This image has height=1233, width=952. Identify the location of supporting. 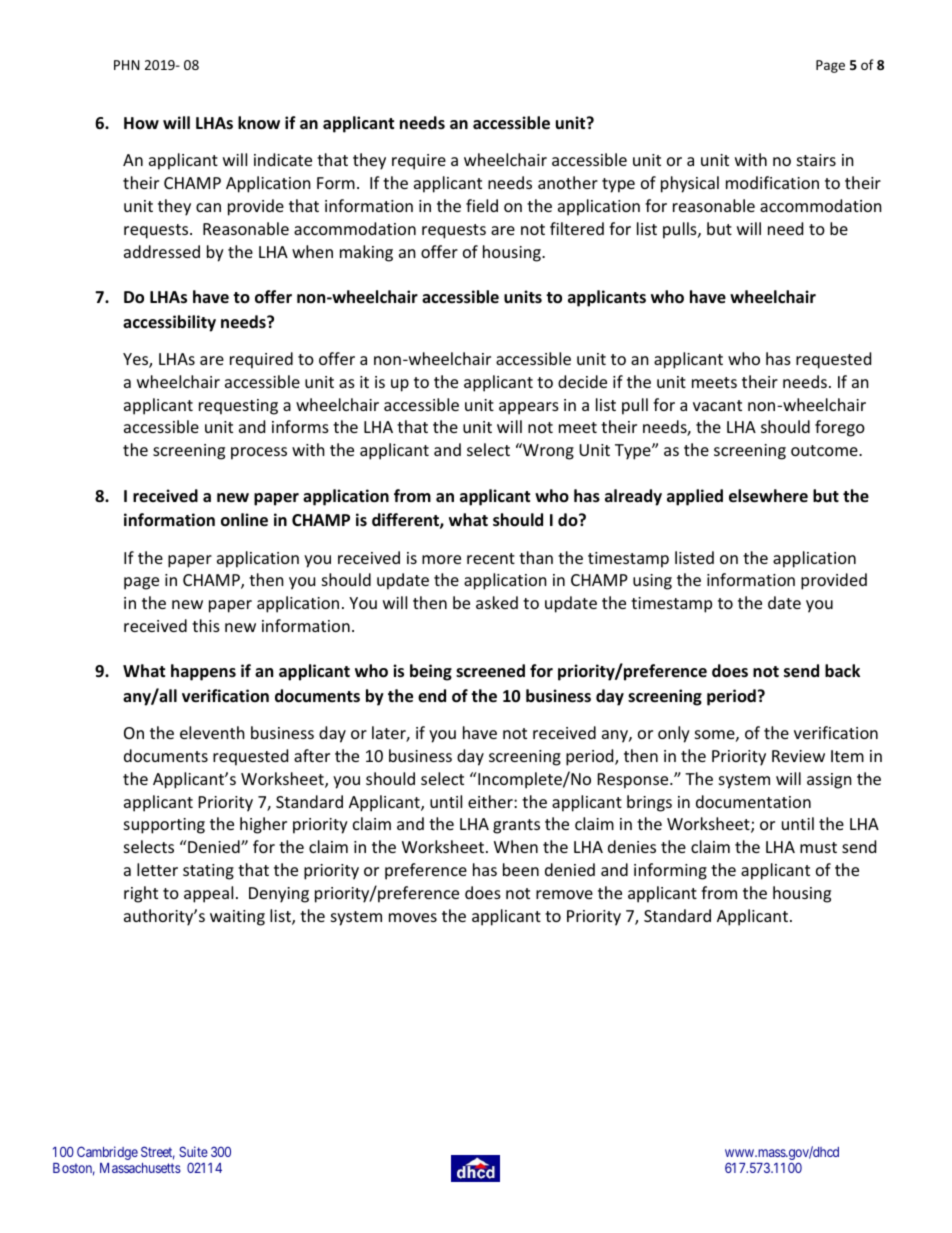
(164, 826).
